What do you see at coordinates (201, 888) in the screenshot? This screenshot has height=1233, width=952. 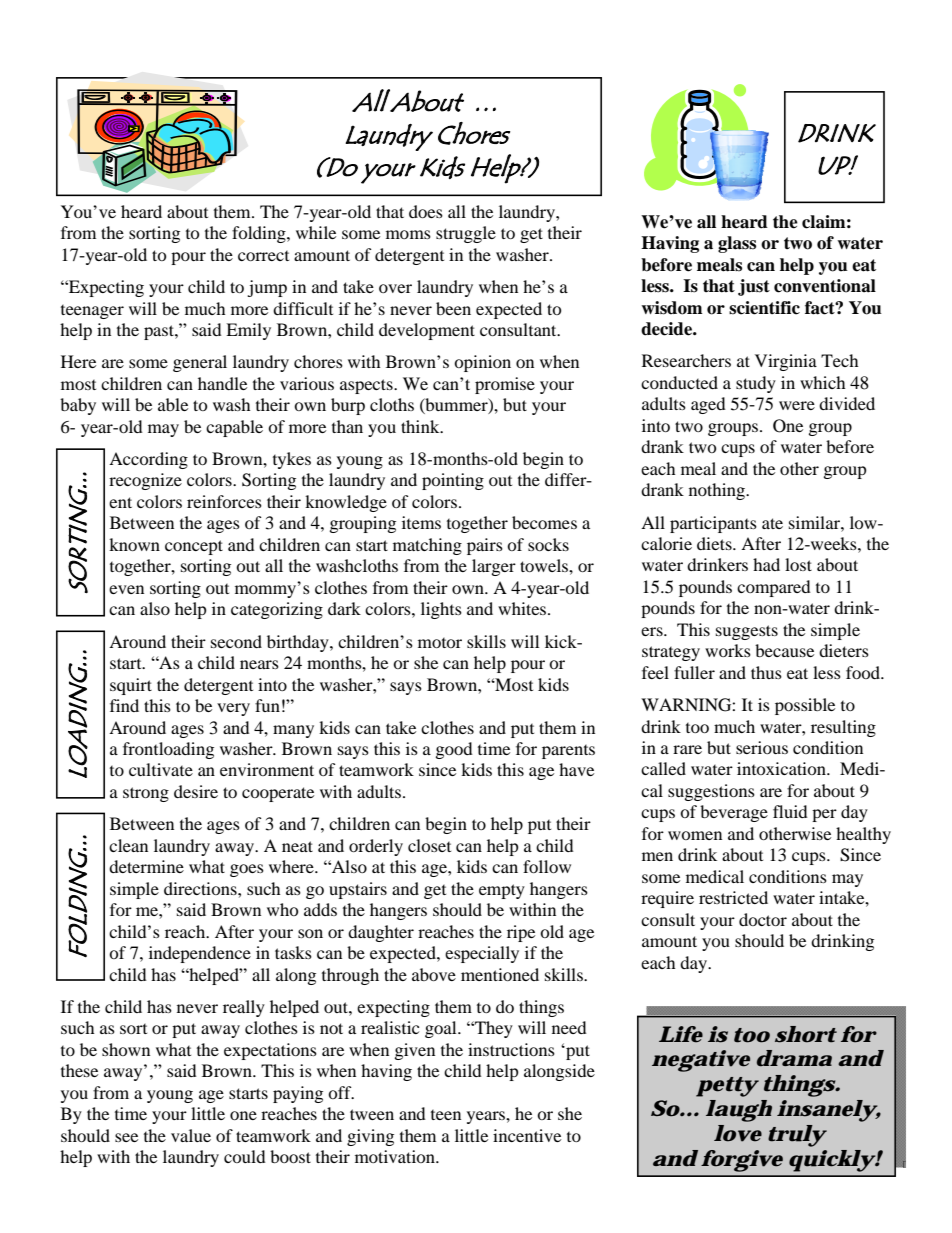 I see `directions` at bounding box center [201, 888].
